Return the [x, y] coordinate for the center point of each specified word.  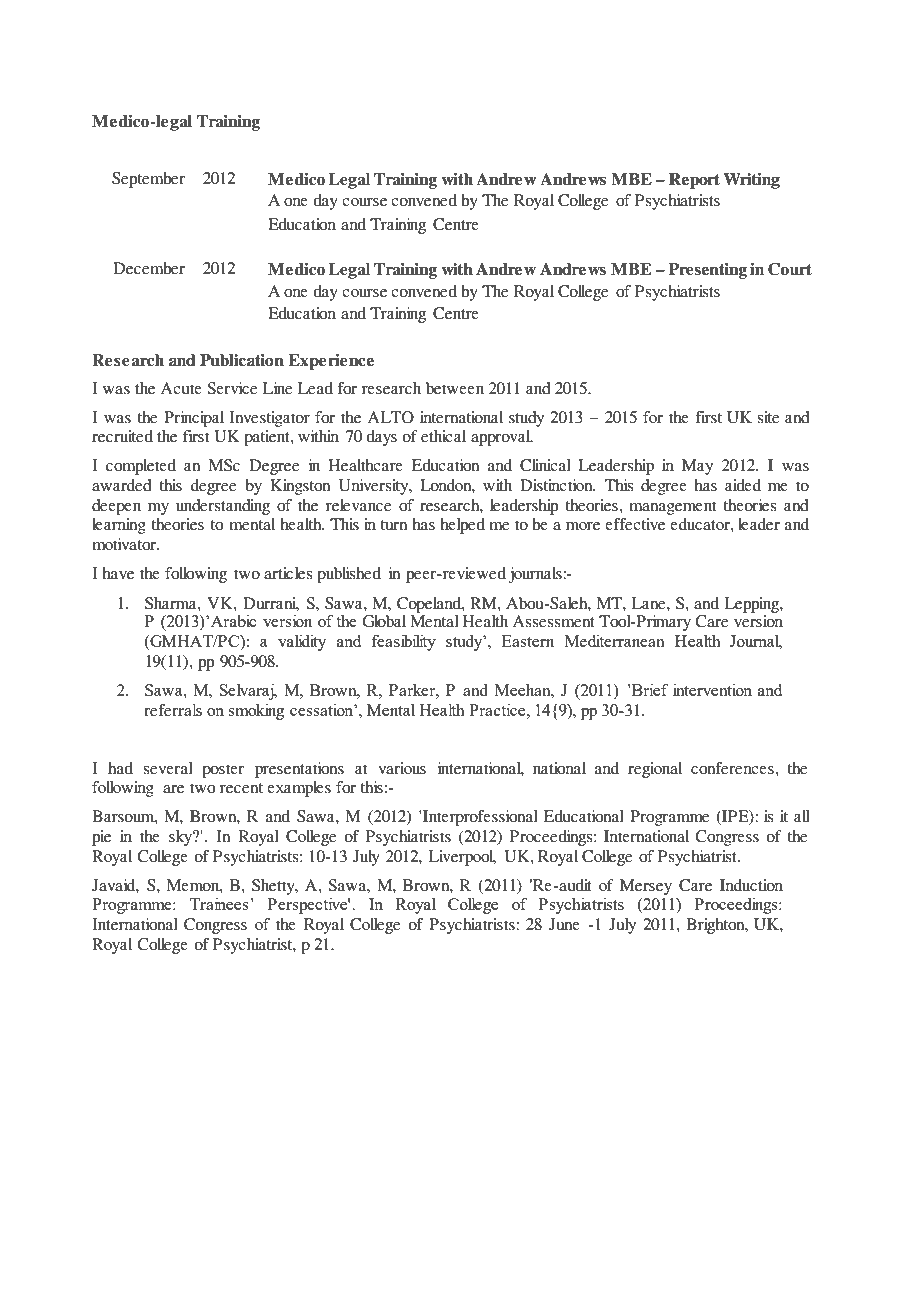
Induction [751, 885]
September [148, 180]
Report [694, 181]
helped [462, 526]
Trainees [220, 903]
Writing [751, 181]
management [672, 508]
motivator [125, 544]
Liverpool [462, 858]
